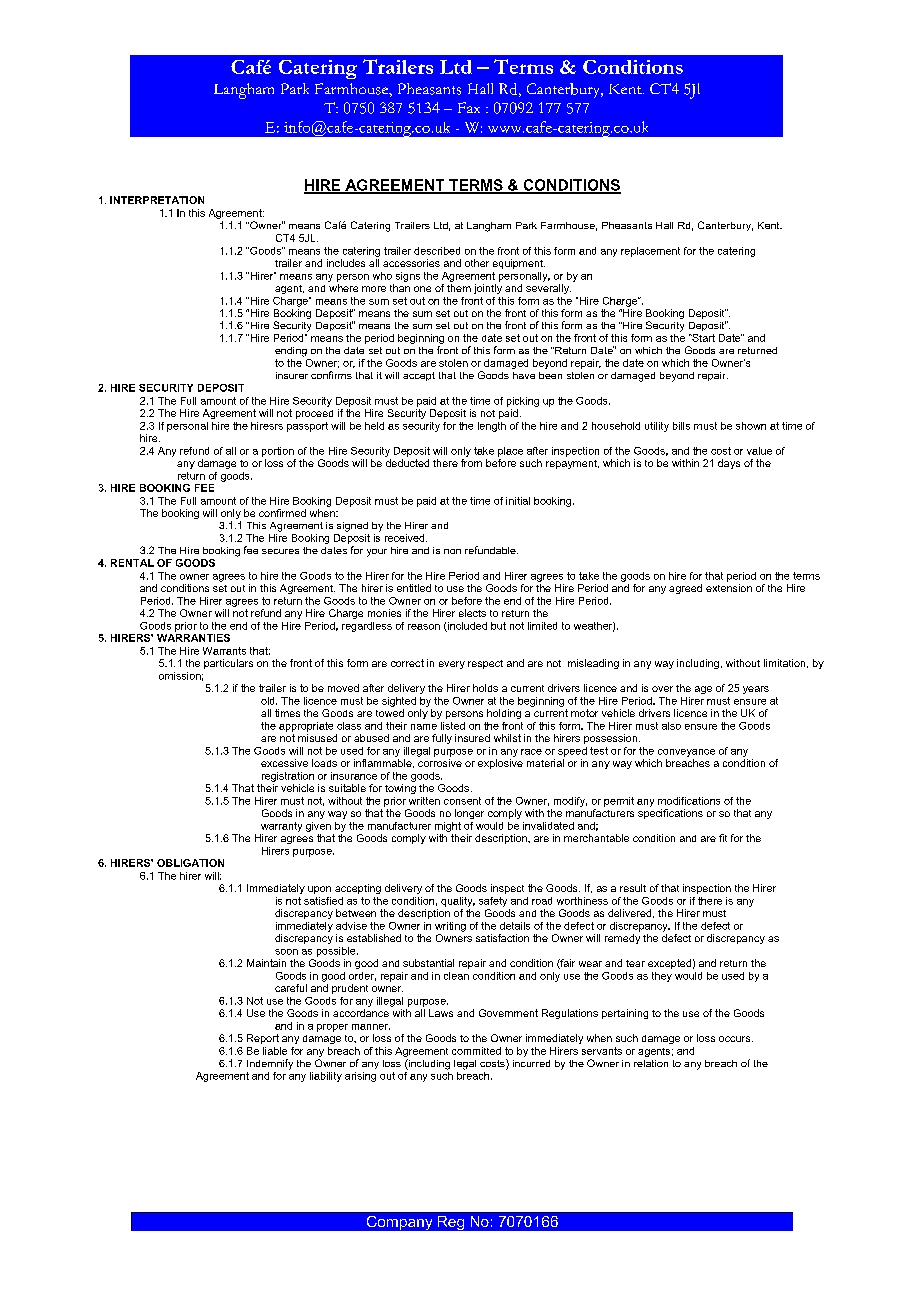 This image has width=924, height=1308. I want to click on WARRANTIES, so click(193, 636).
